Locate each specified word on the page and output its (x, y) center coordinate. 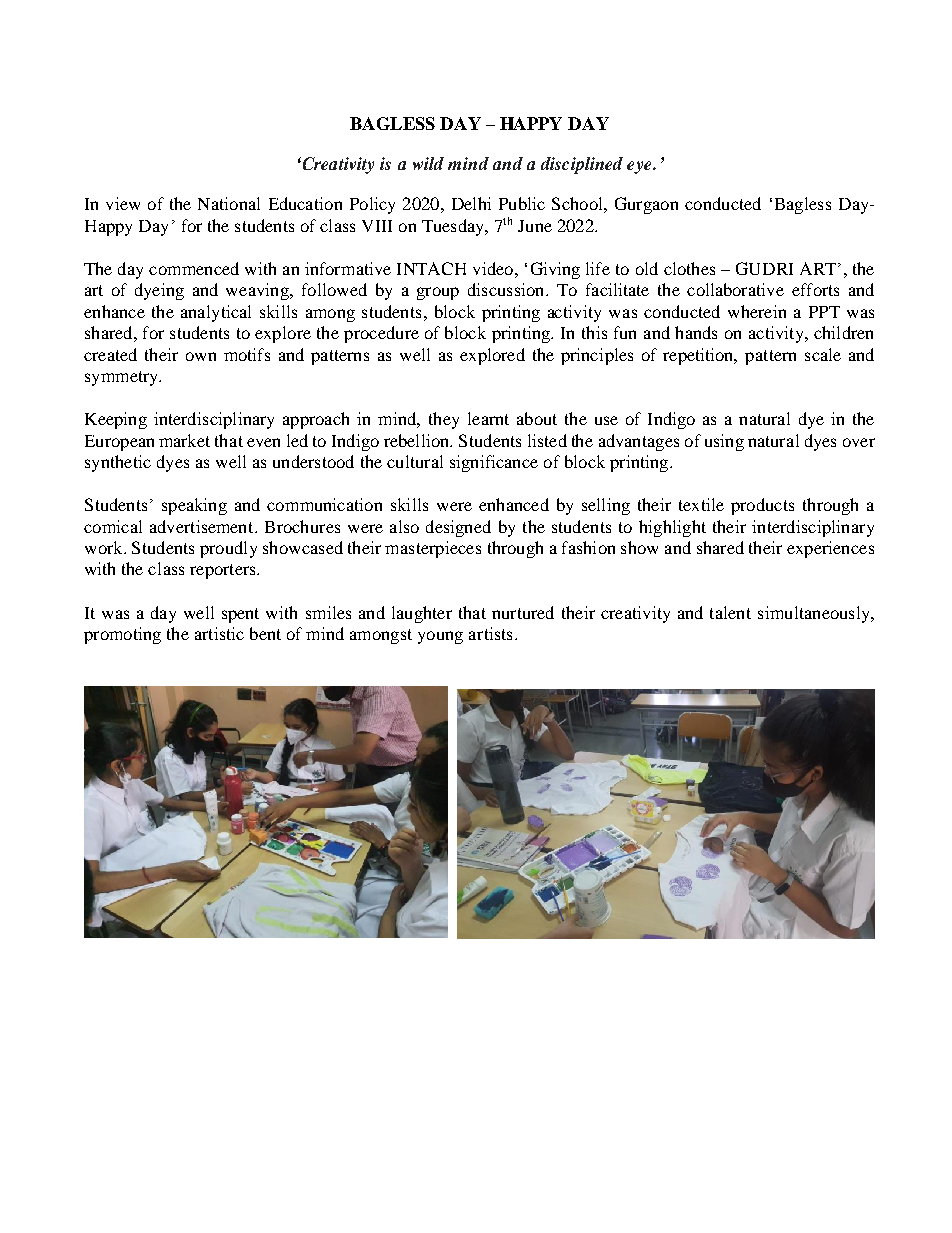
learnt (488, 418)
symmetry (122, 378)
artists (490, 633)
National (229, 203)
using (724, 442)
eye (640, 167)
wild (428, 163)
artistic (219, 633)
